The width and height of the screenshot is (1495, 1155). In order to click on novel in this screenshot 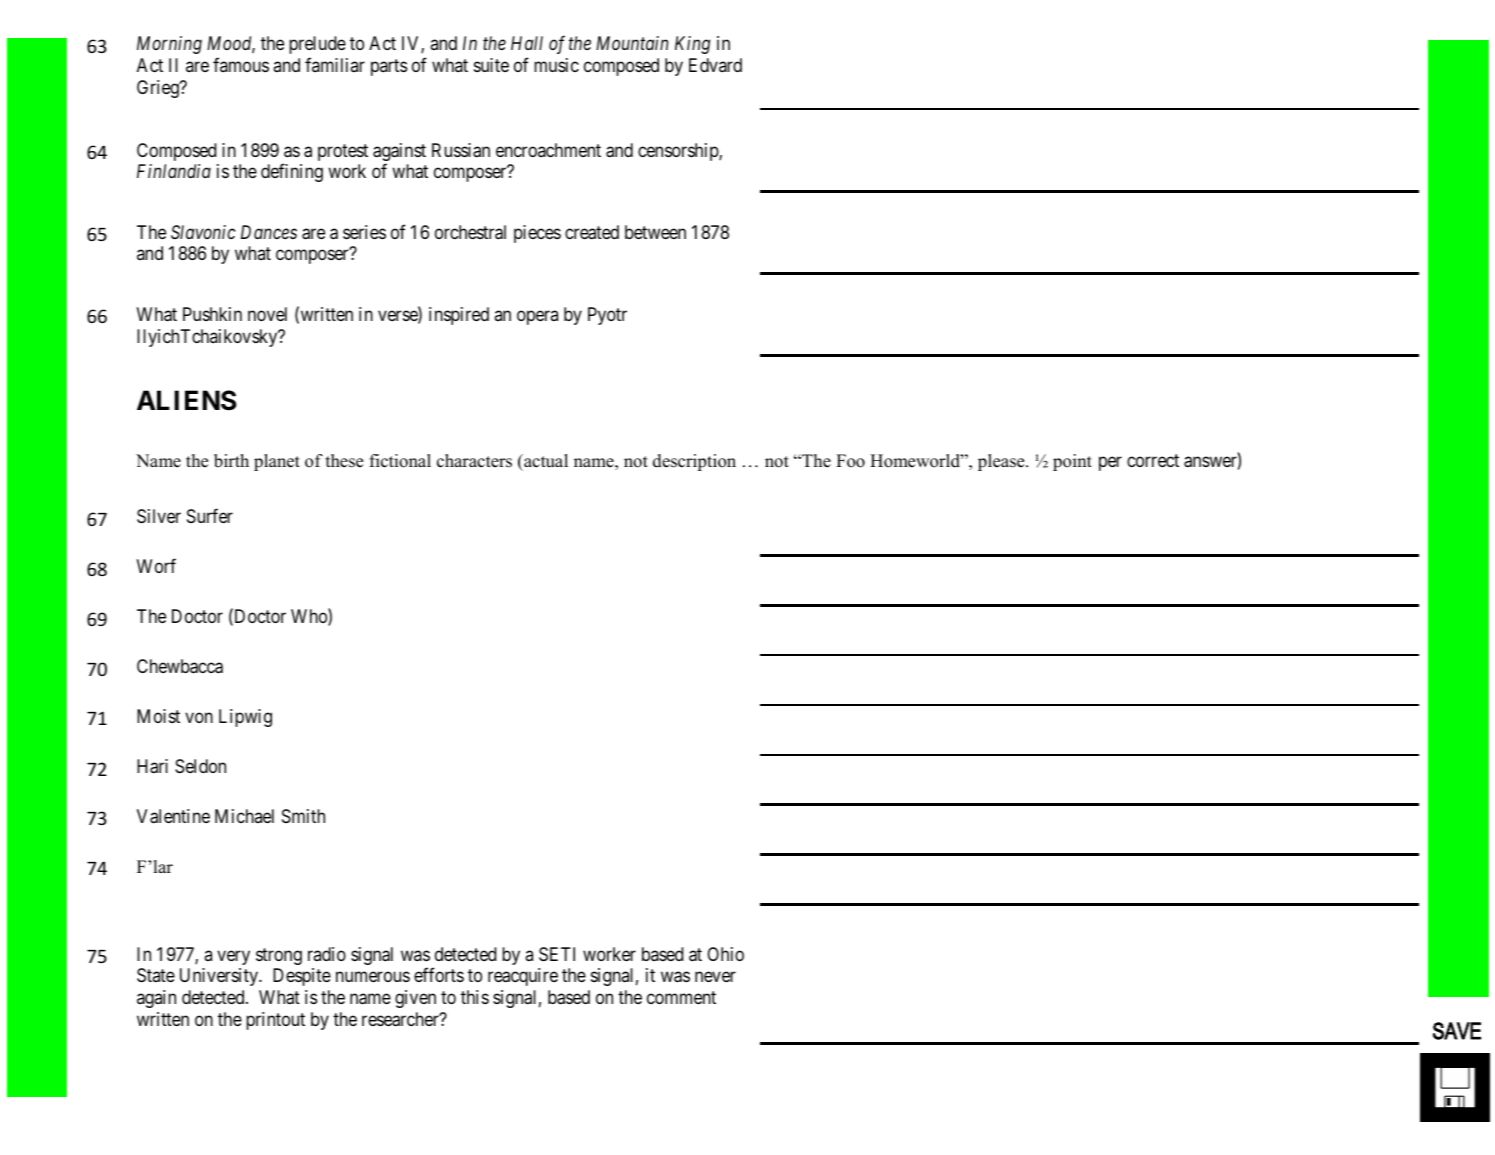, I will do `click(267, 314)`.
